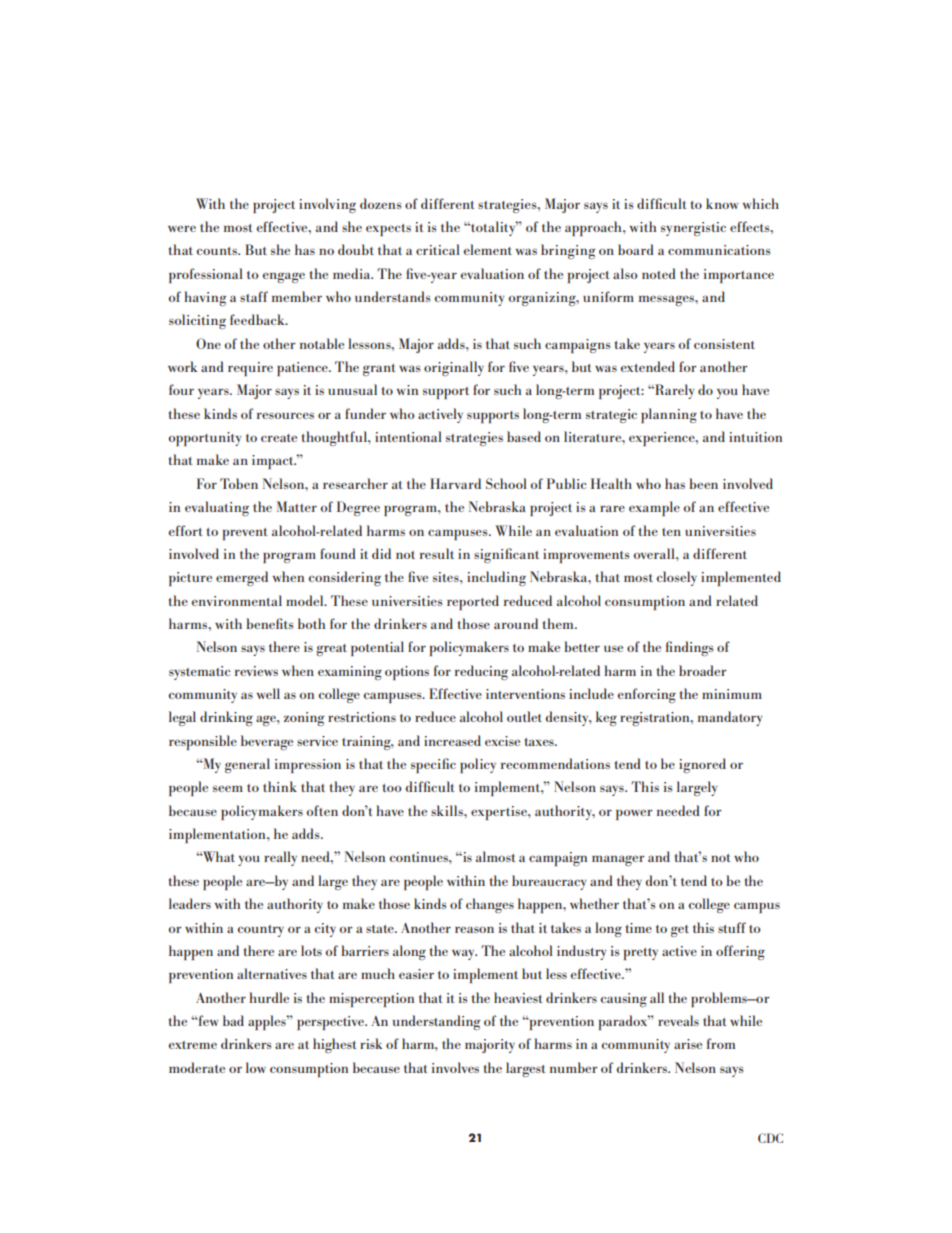 Image resolution: width=952 pixels, height=1233 pixels. What do you see at coordinates (654, 508) in the screenshot?
I see `example` at bounding box center [654, 508].
